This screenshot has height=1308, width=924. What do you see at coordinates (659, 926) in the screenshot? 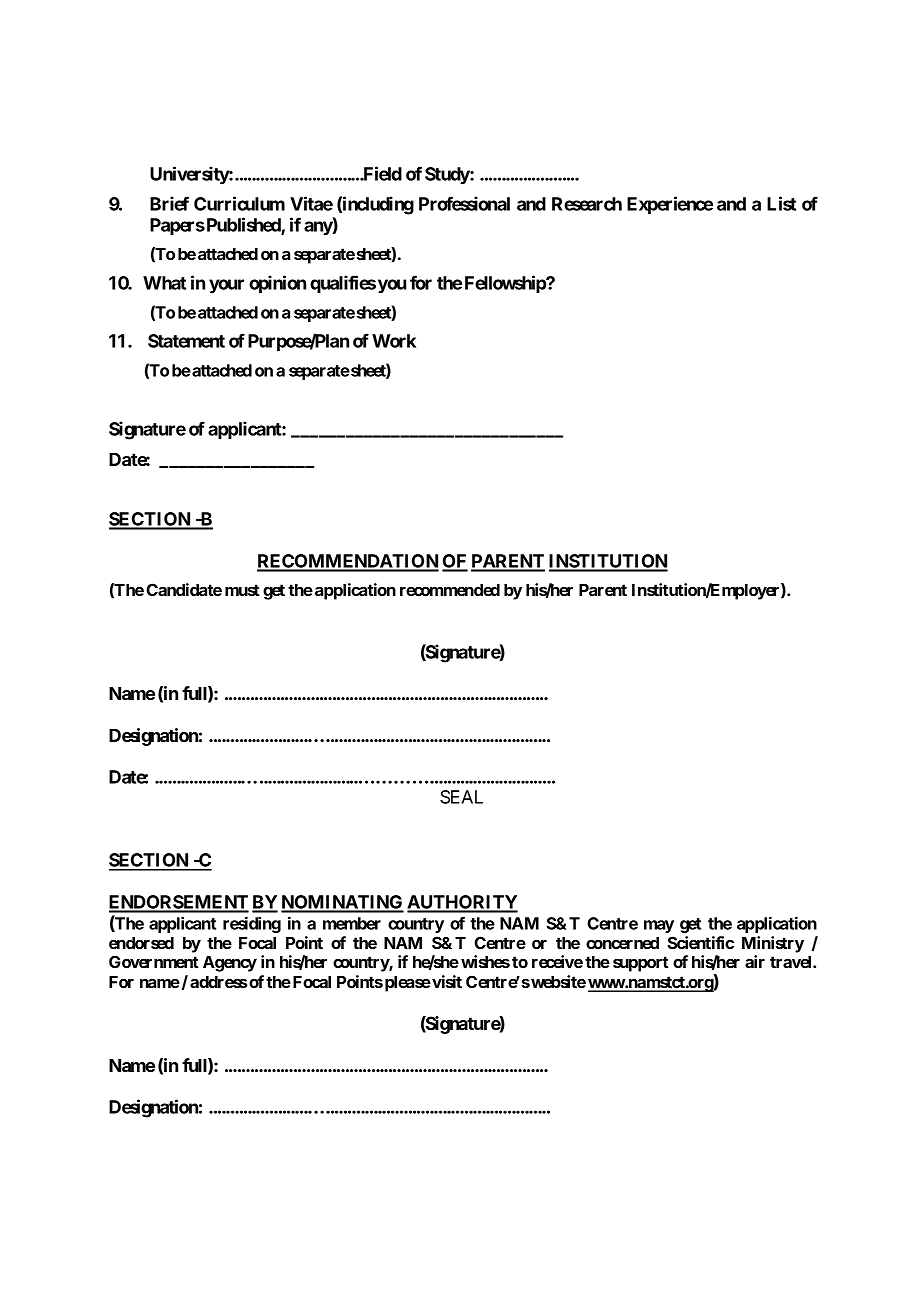
I see `may` at bounding box center [659, 926].
